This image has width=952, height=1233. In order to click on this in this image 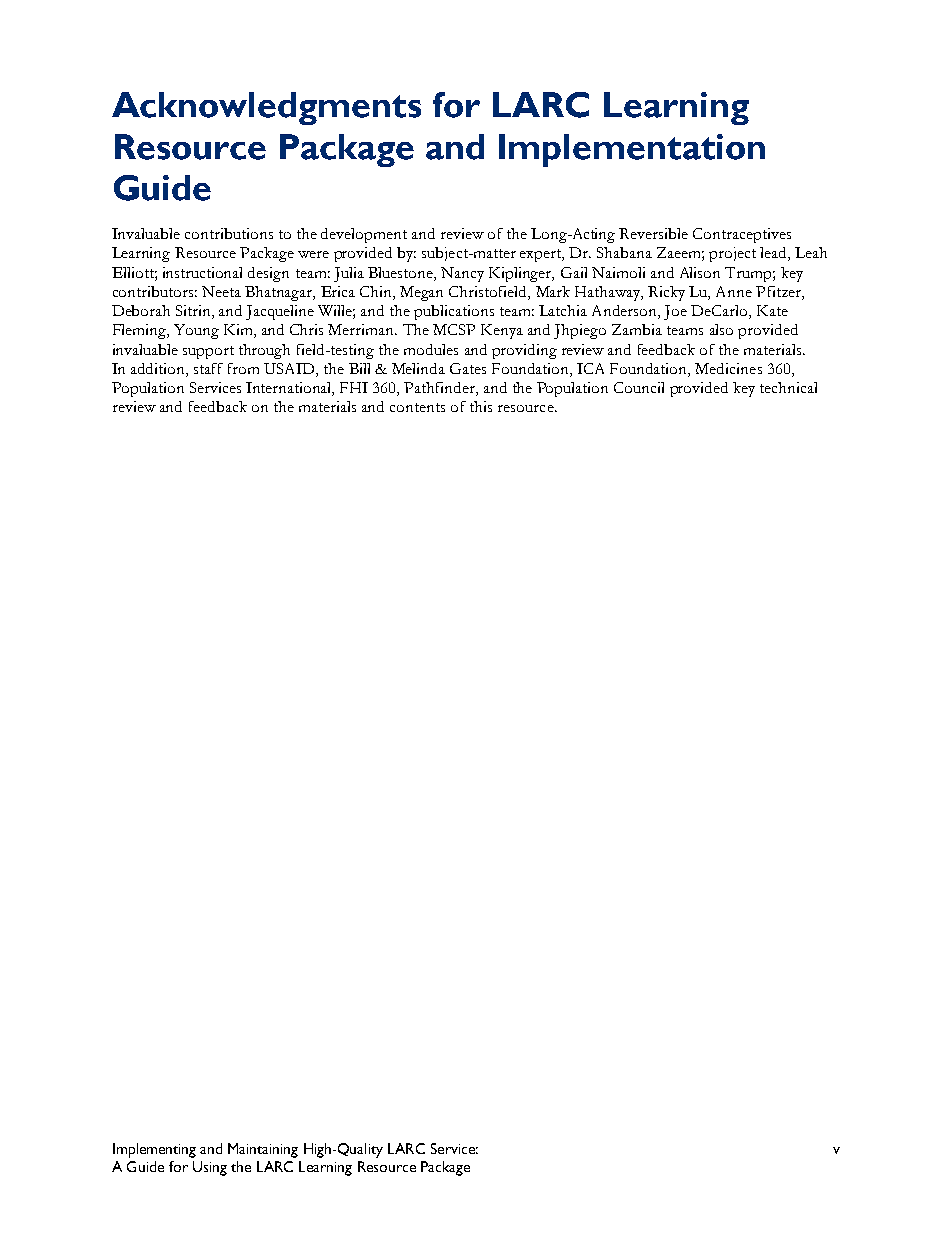, I will do `click(481, 406)`.
